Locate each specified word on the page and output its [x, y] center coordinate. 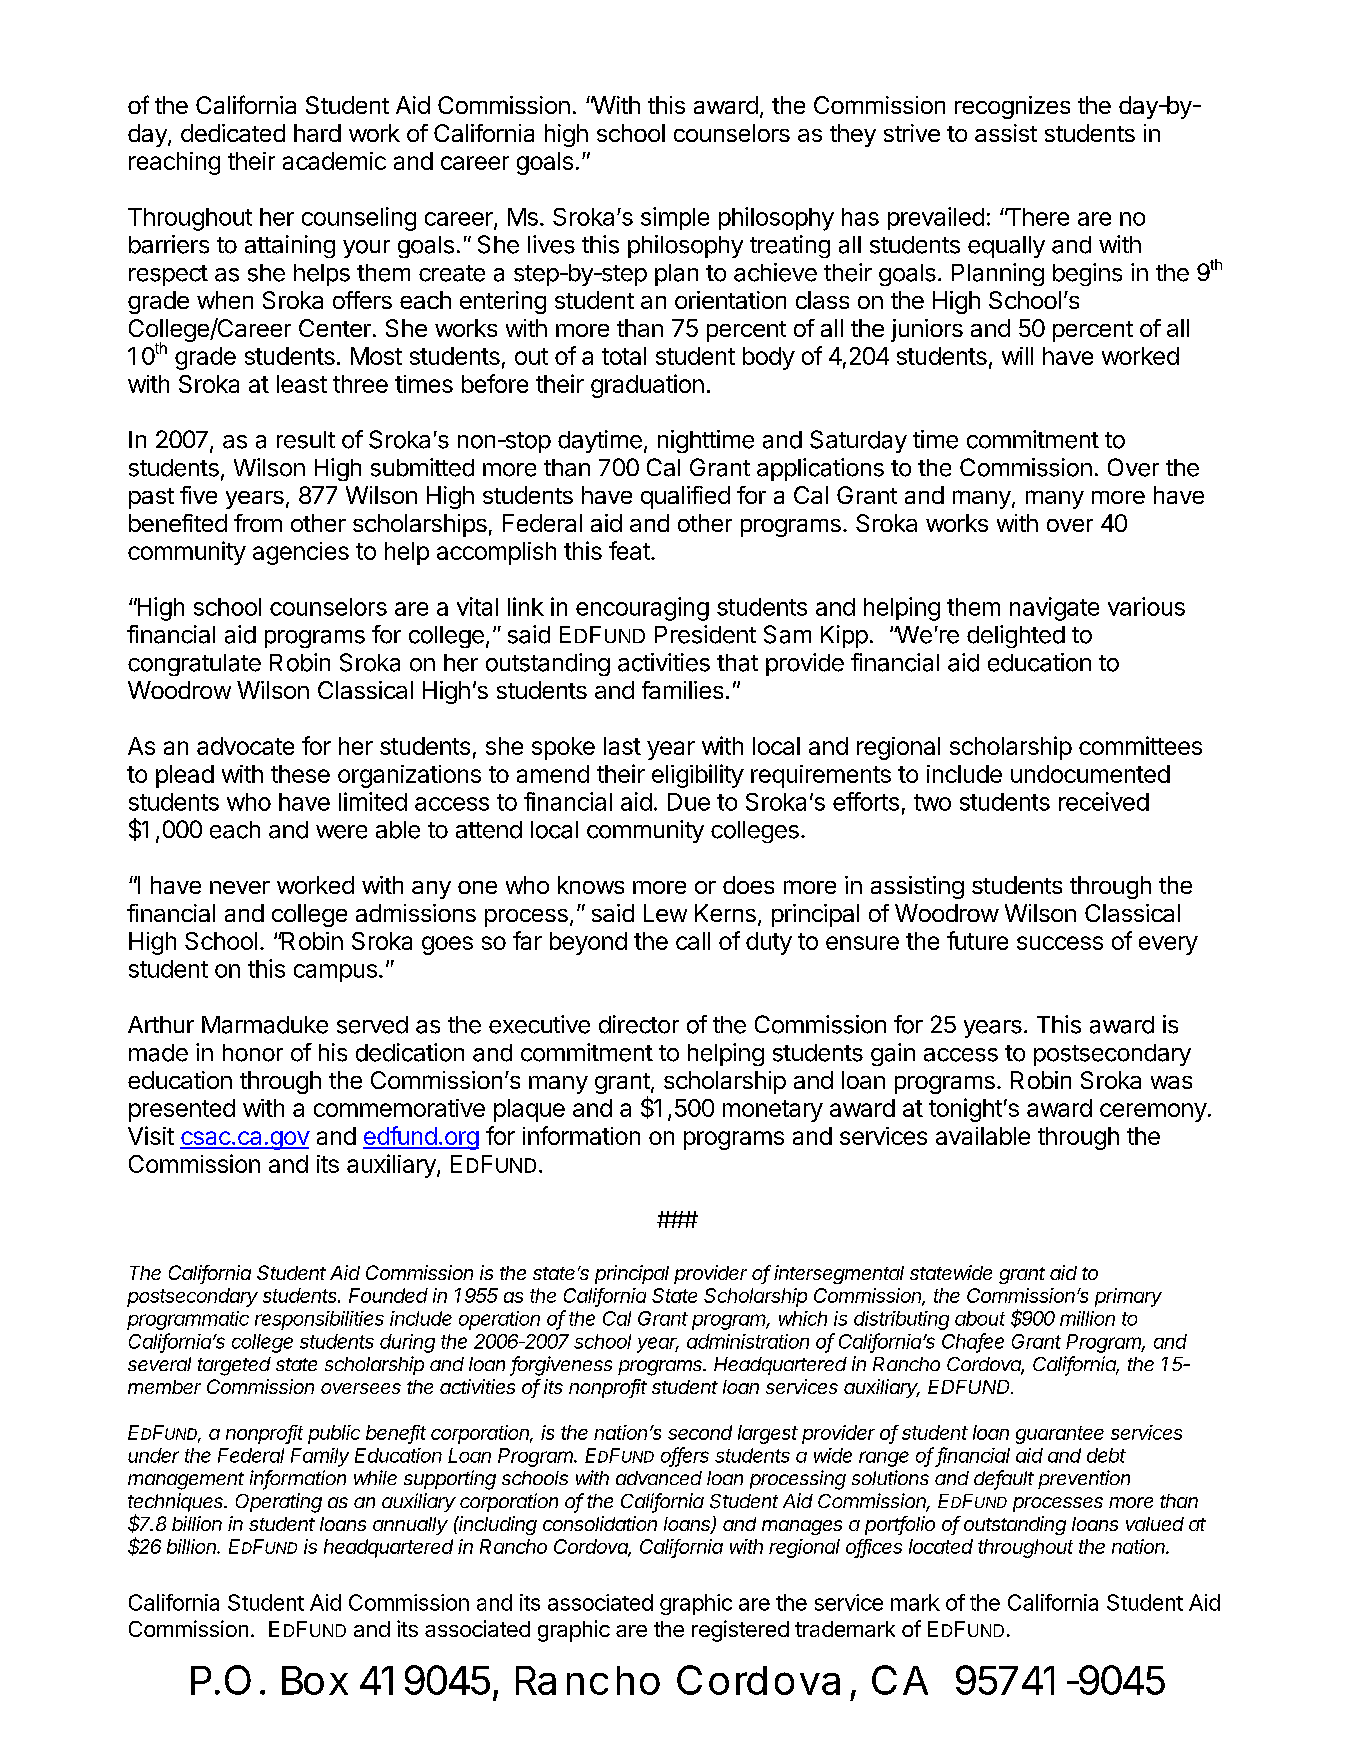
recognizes [1012, 107]
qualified [685, 497]
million [1087, 1318]
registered [740, 1631]
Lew [665, 913]
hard [317, 133]
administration [748, 1341]
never [240, 887]
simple [675, 218]
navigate [1054, 609]
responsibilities [319, 1320]
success [1060, 943]
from [258, 523]
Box [315, 1680]
